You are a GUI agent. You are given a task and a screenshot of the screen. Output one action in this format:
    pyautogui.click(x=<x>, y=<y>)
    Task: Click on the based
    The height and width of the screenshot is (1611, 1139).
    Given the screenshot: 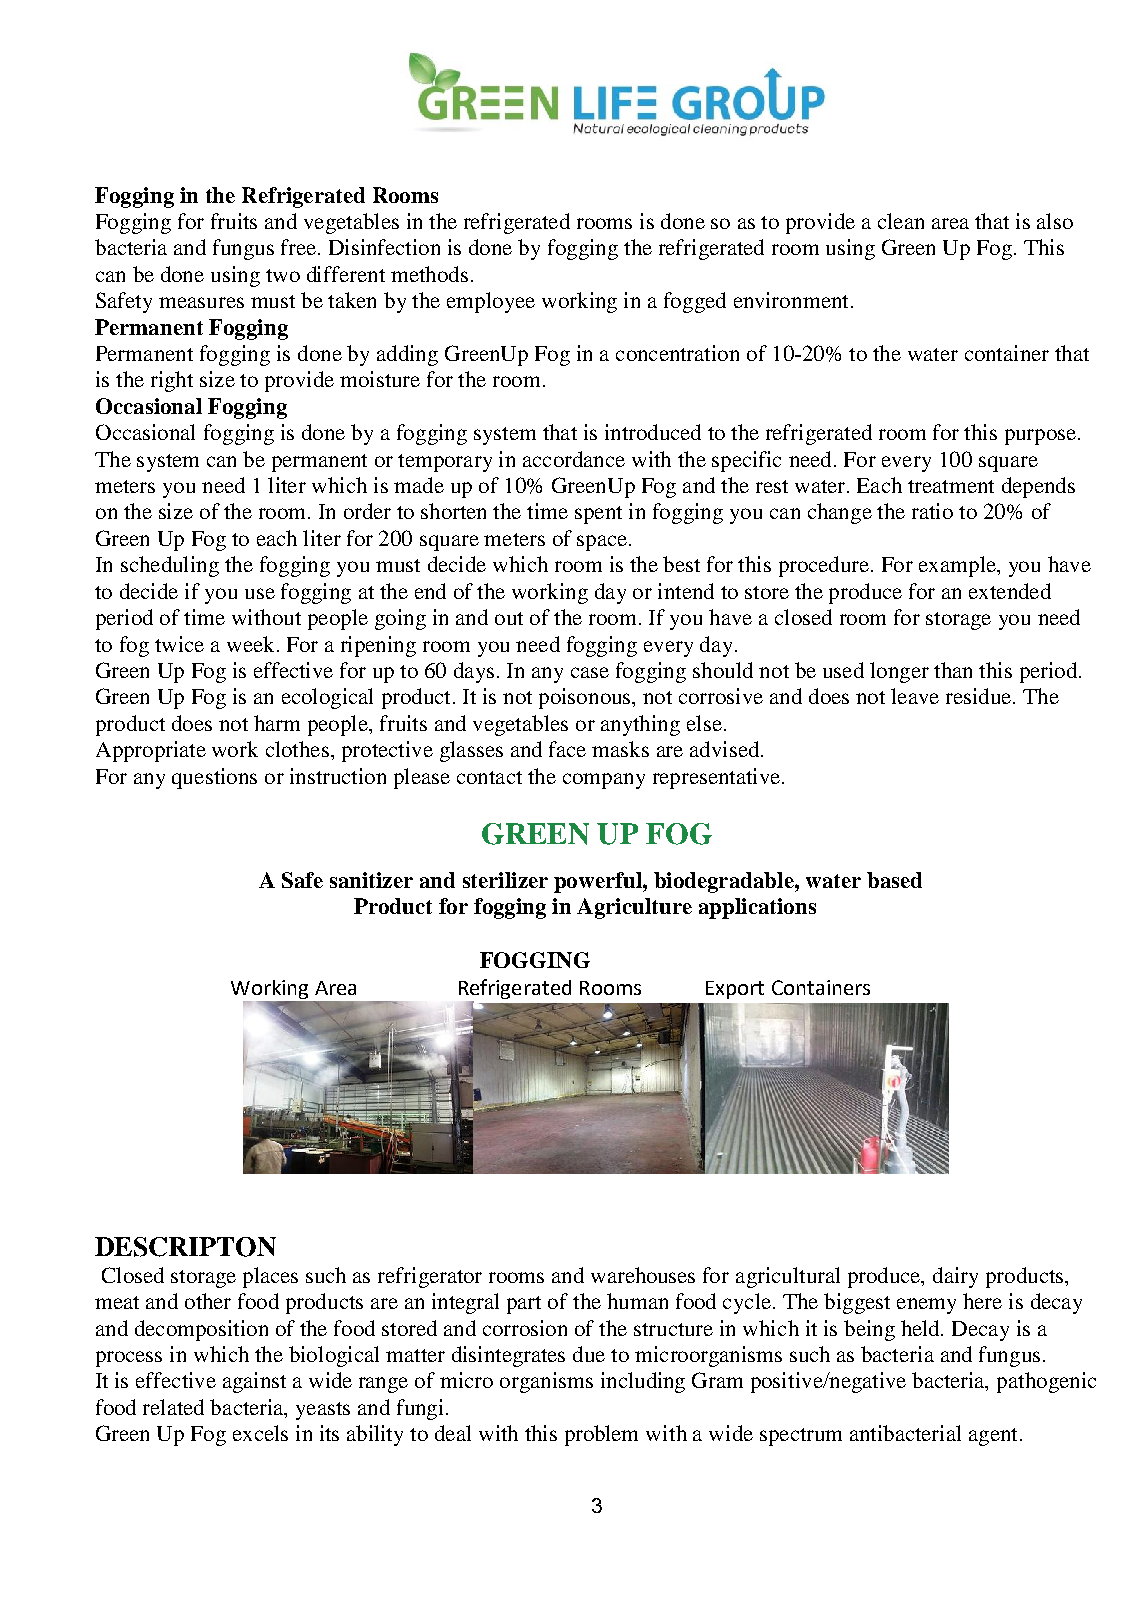 What is the action you would take?
    pyautogui.click(x=894, y=880)
